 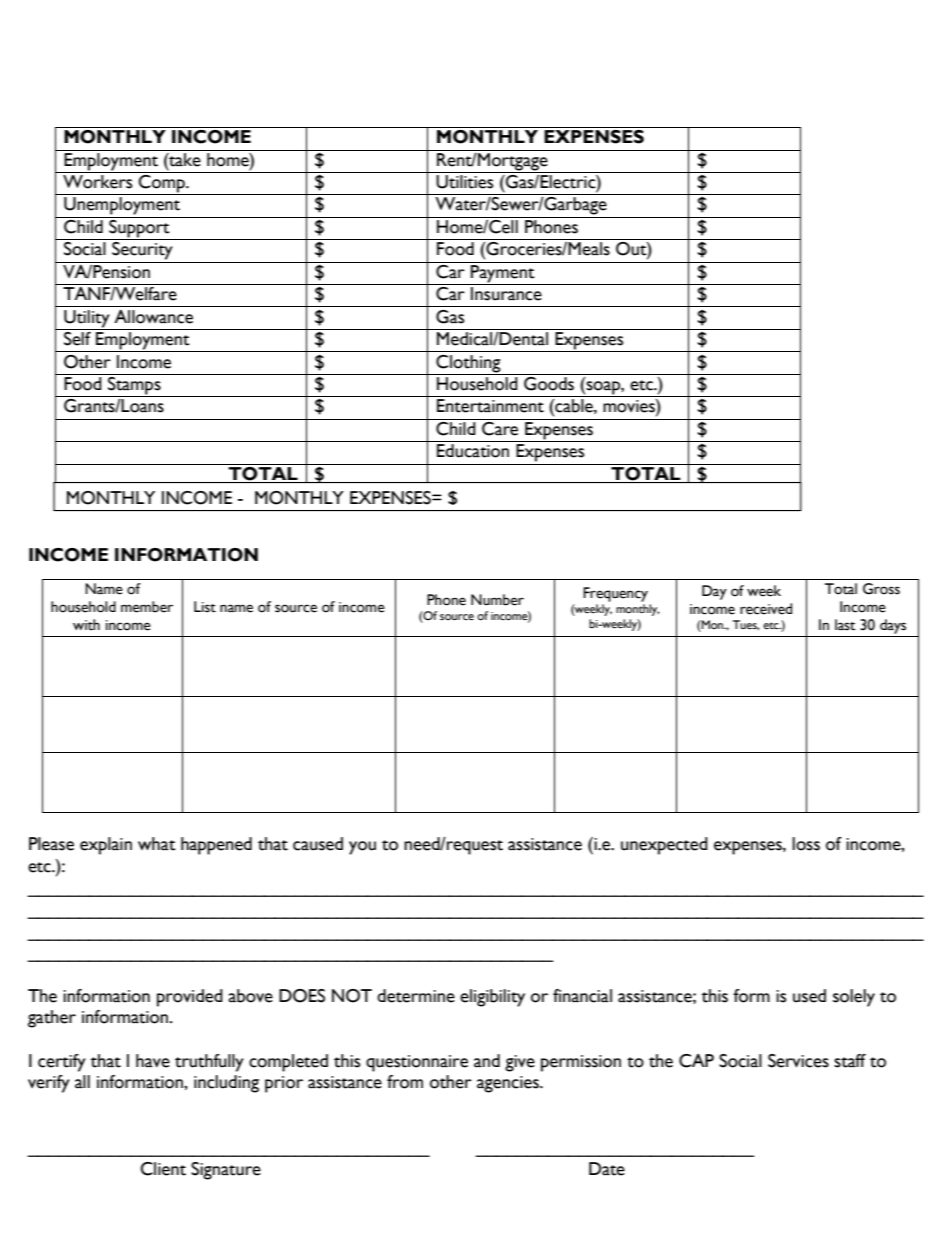 What do you see at coordinates (806, 844) in the page?
I see `loss` at bounding box center [806, 844].
